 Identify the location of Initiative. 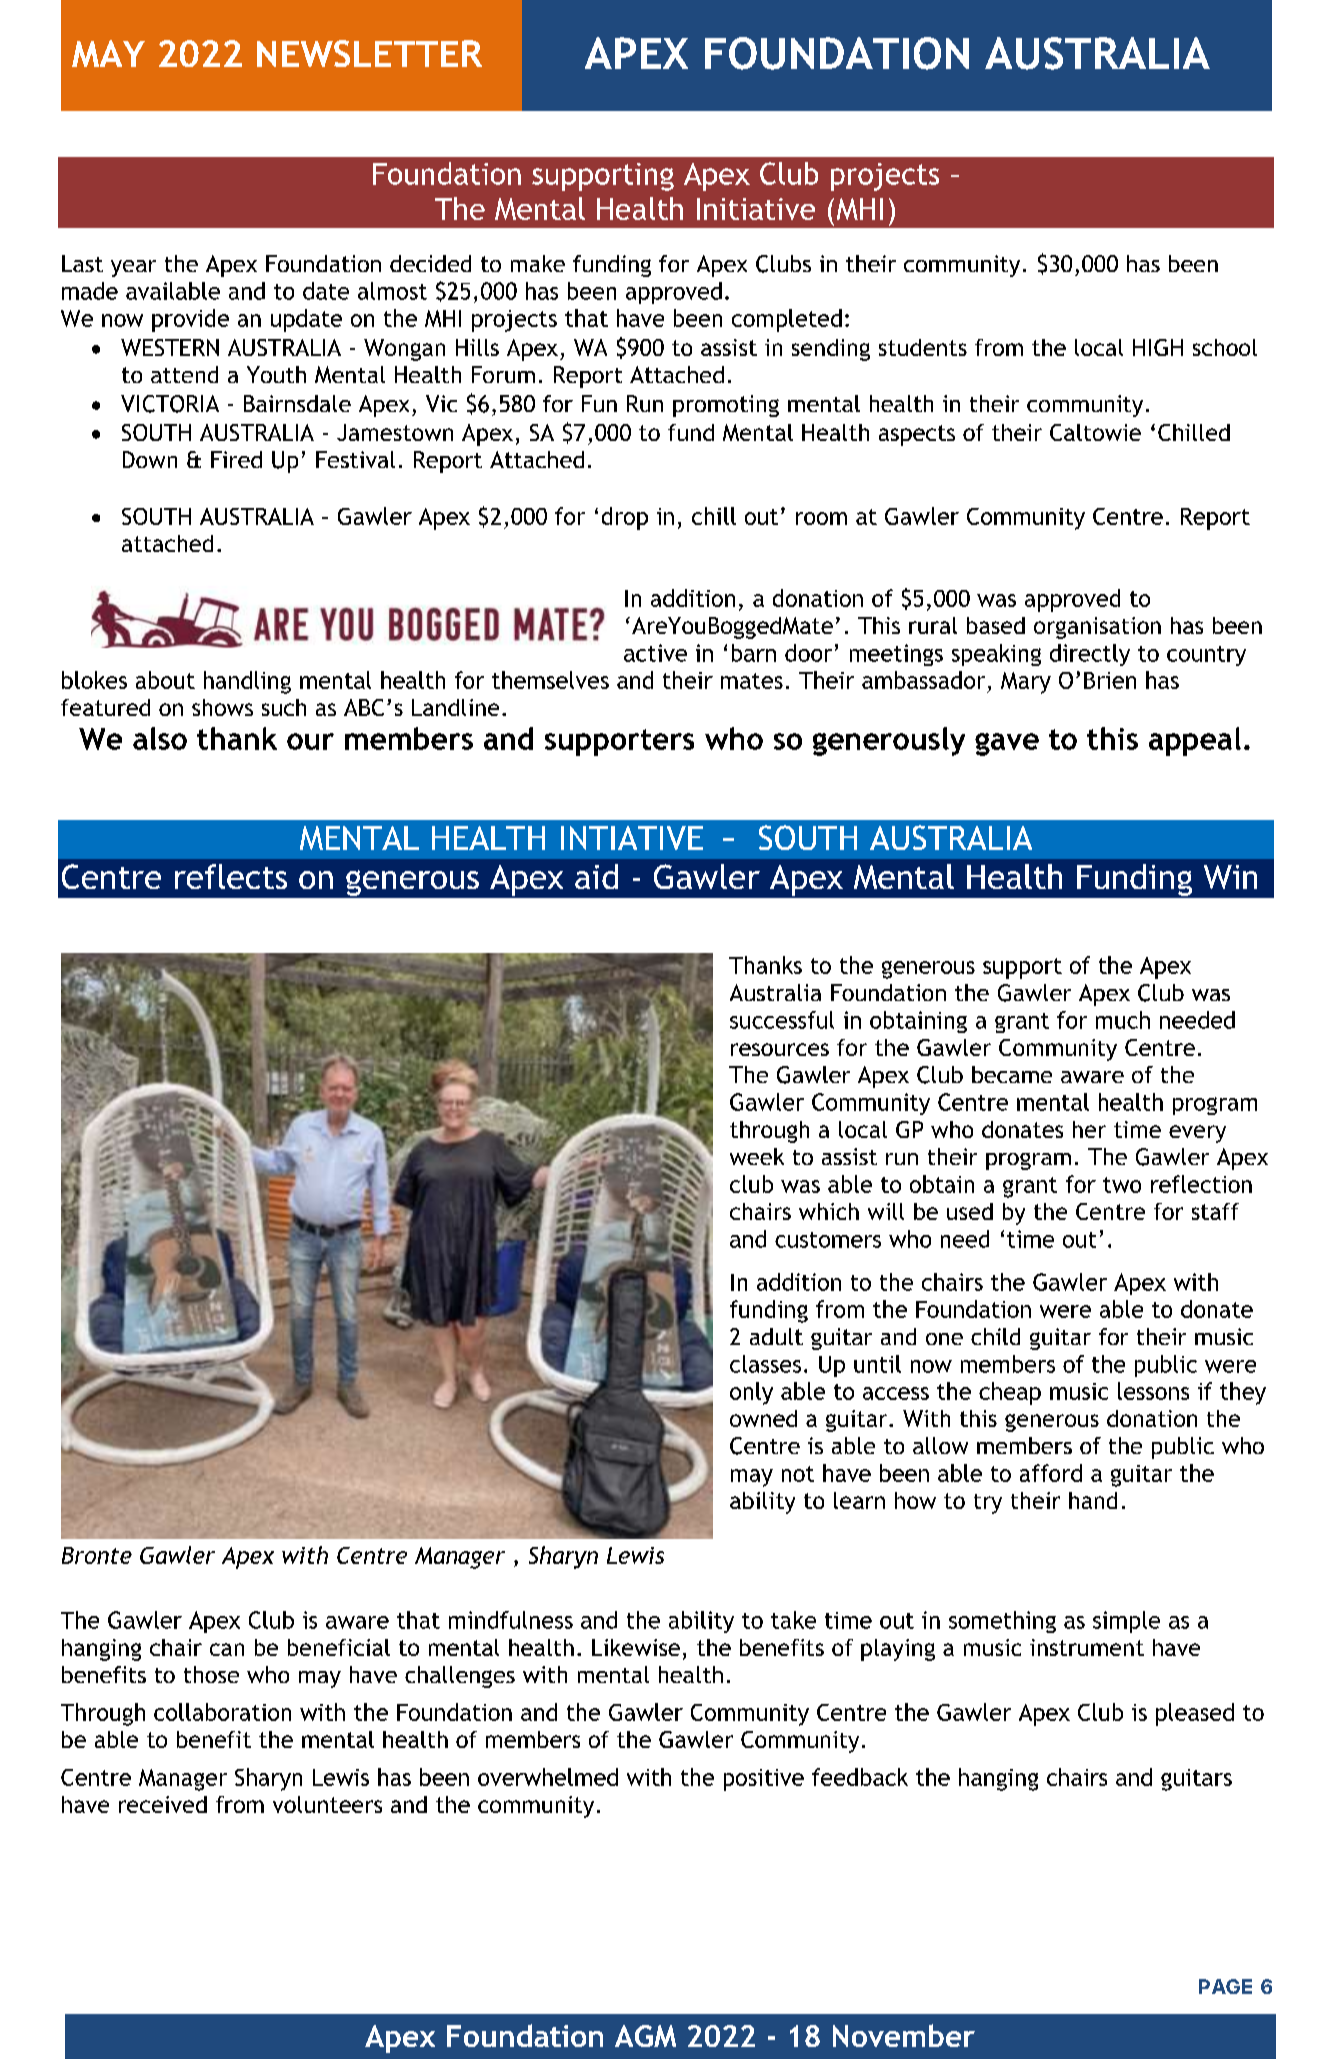
(756, 209).
